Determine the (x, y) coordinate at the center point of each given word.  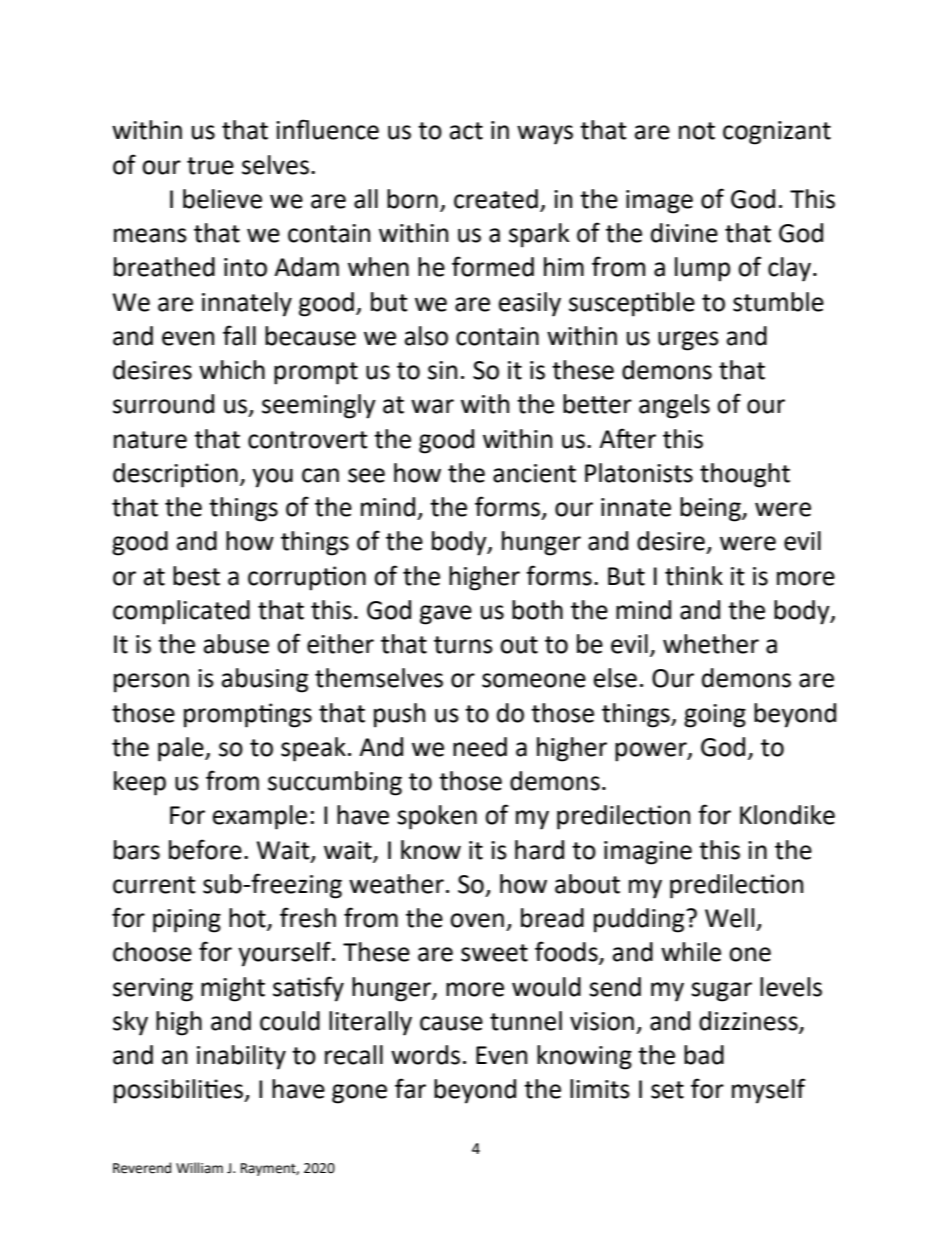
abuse (236, 644)
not (697, 131)
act (466, 131)
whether (711, 644)
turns (463, 645)
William (199, 1167)
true (210, 166)
